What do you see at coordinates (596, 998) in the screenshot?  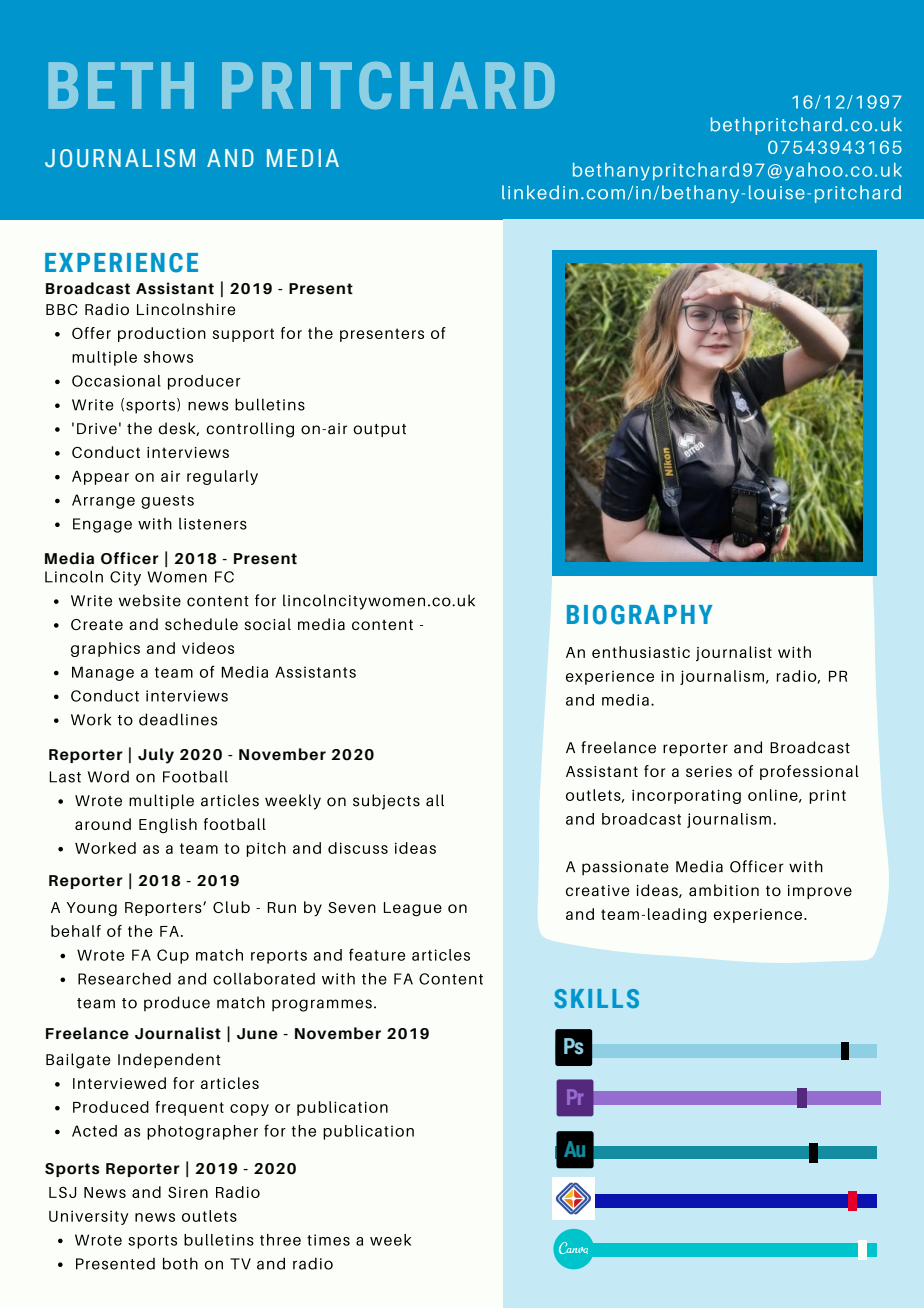 I see `SKILLS` at bounding box center [596, 998].
